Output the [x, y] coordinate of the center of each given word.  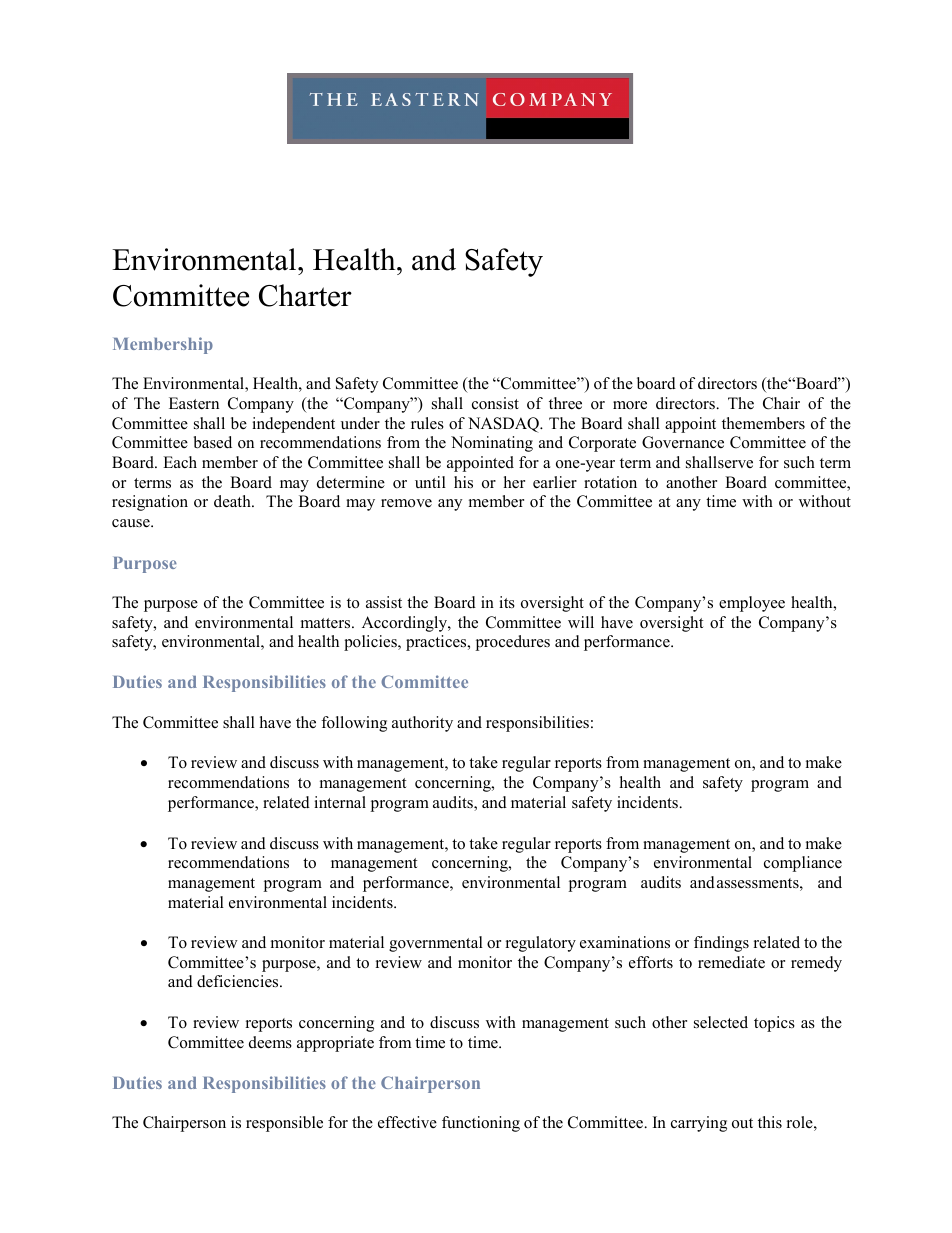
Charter [305, 295]
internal [340, 802]
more [630, 405]
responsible [284, 1124]
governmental [436, 944]
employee [752, 604]
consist [495, 403]
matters [327, 623]
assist [384, 602]
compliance [803, 864]
